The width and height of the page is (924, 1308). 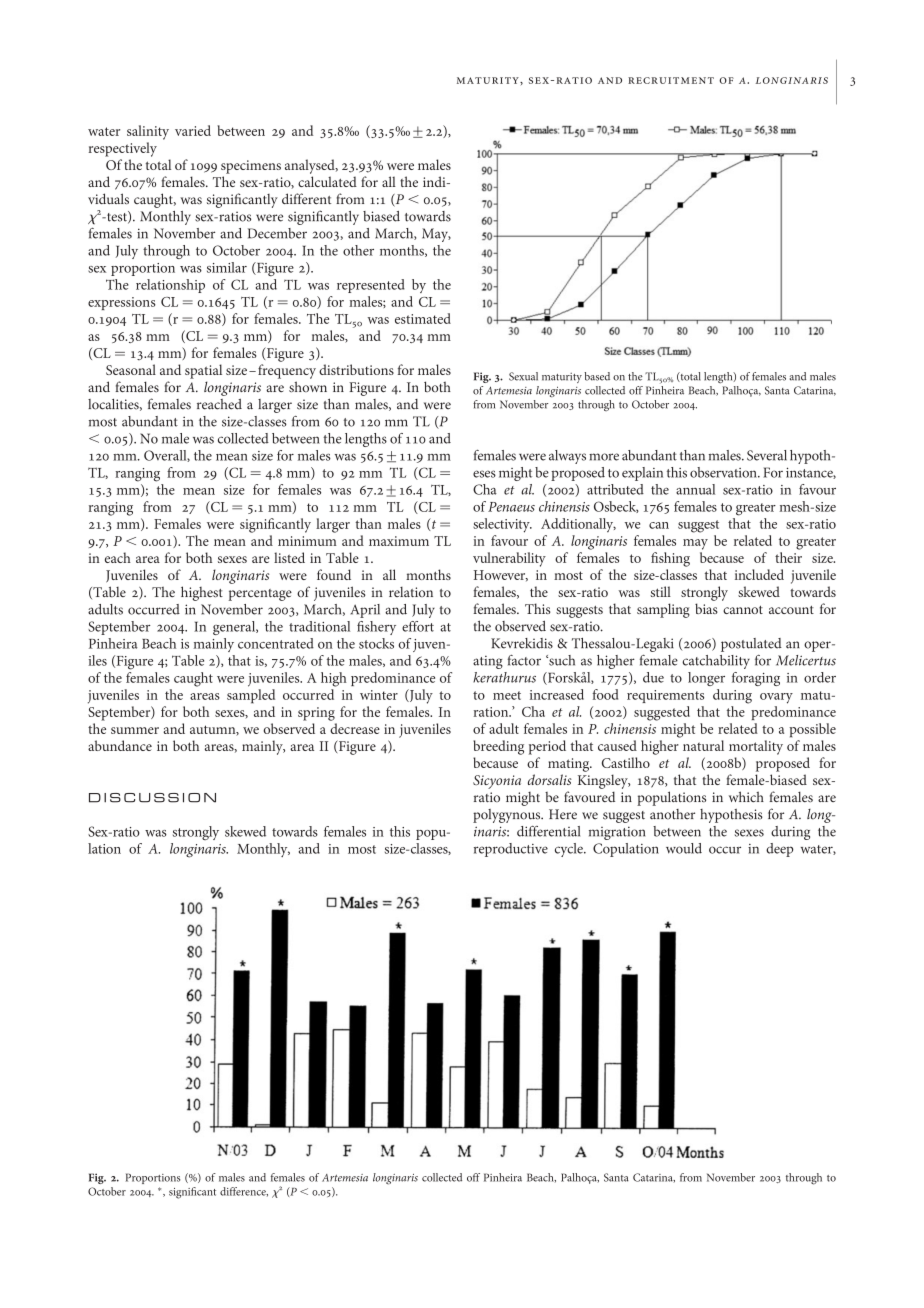 What do you see at coordinates (327, 181) in the page?
I see `calculated` at bounding box center [327, 181].
